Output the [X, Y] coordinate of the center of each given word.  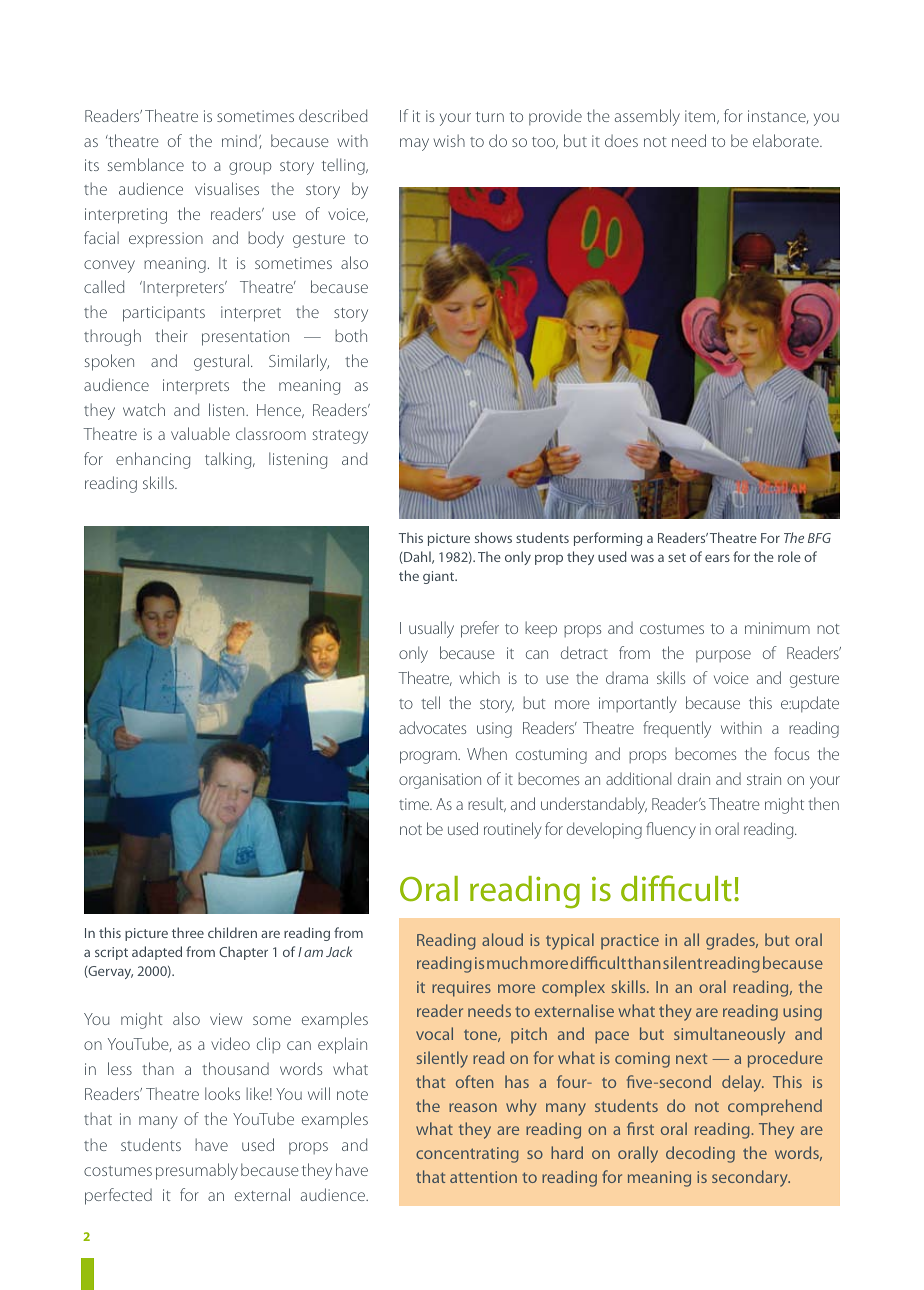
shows [493, 537]
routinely [512, 830]
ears [717, 558]
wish [449, 140]
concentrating [467, 1155]
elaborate [787, 140]
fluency [671, 830]
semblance [146, 164]
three [188, 932]
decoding [700, 1154]
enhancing [153, 460]
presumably [197, 1171]
